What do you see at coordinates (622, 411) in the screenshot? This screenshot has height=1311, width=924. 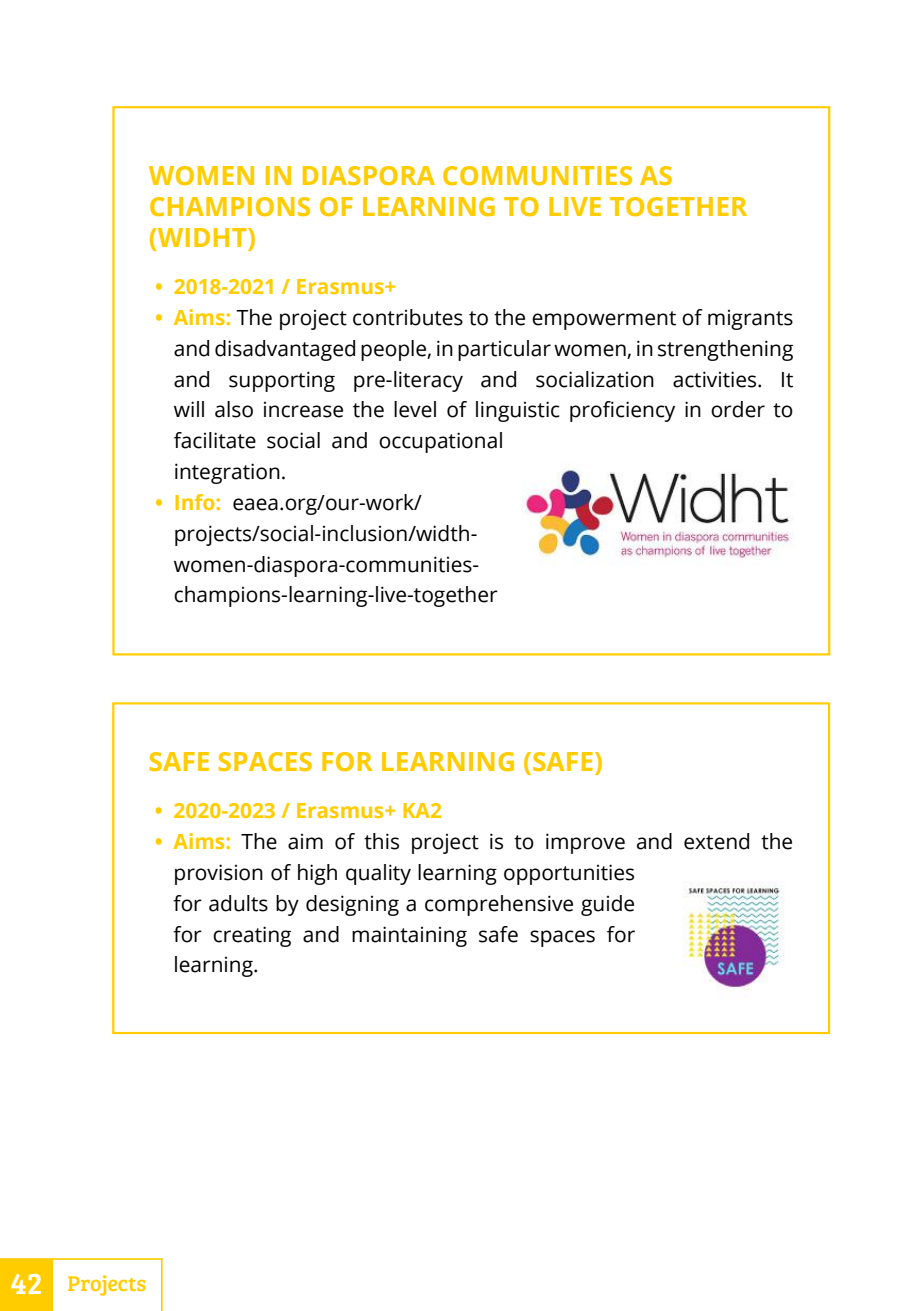 I see `proficiency` at bounding box center [622, 411].
